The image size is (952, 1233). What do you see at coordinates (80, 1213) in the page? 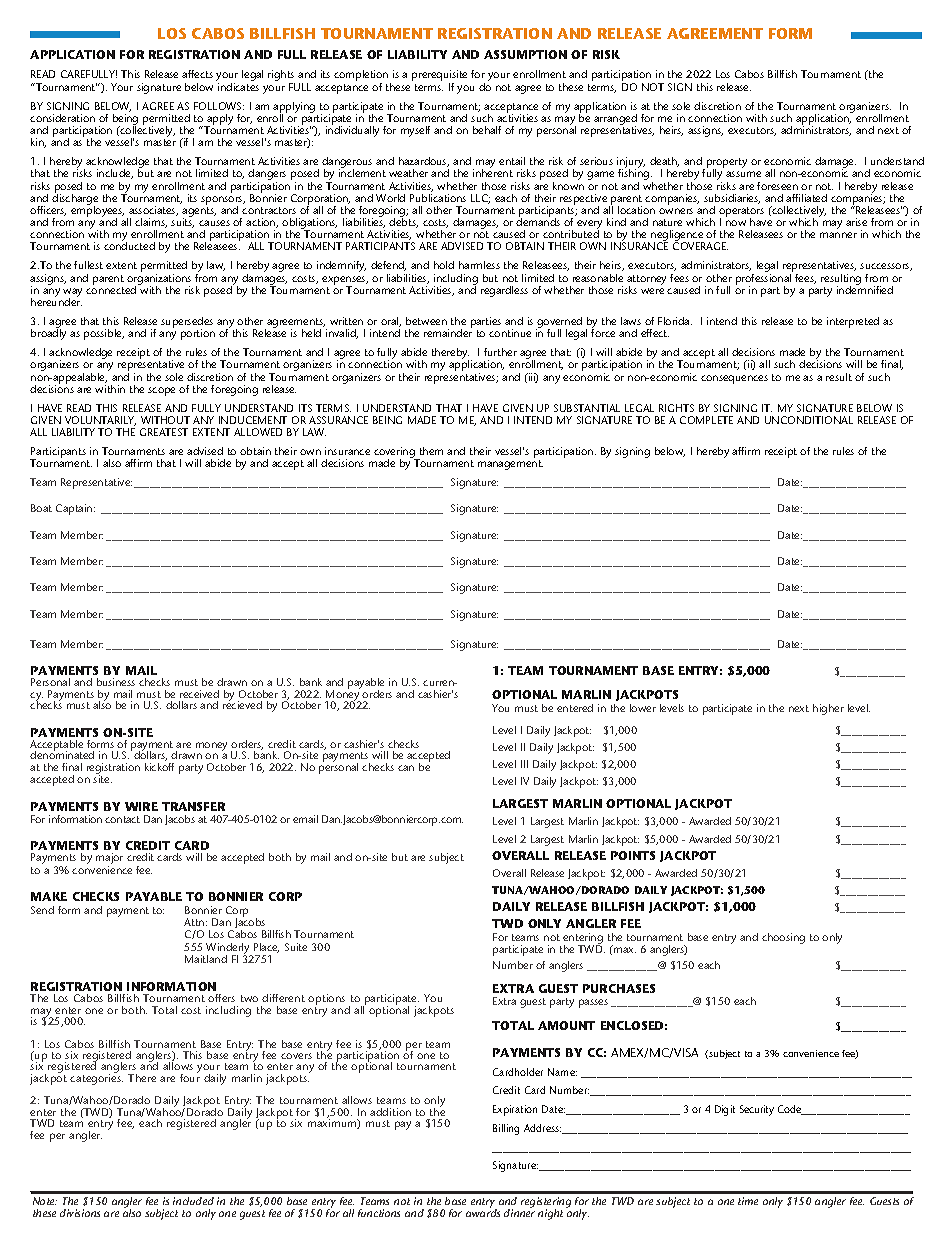
I see `divisions` at bounding box center [80, 1213].
